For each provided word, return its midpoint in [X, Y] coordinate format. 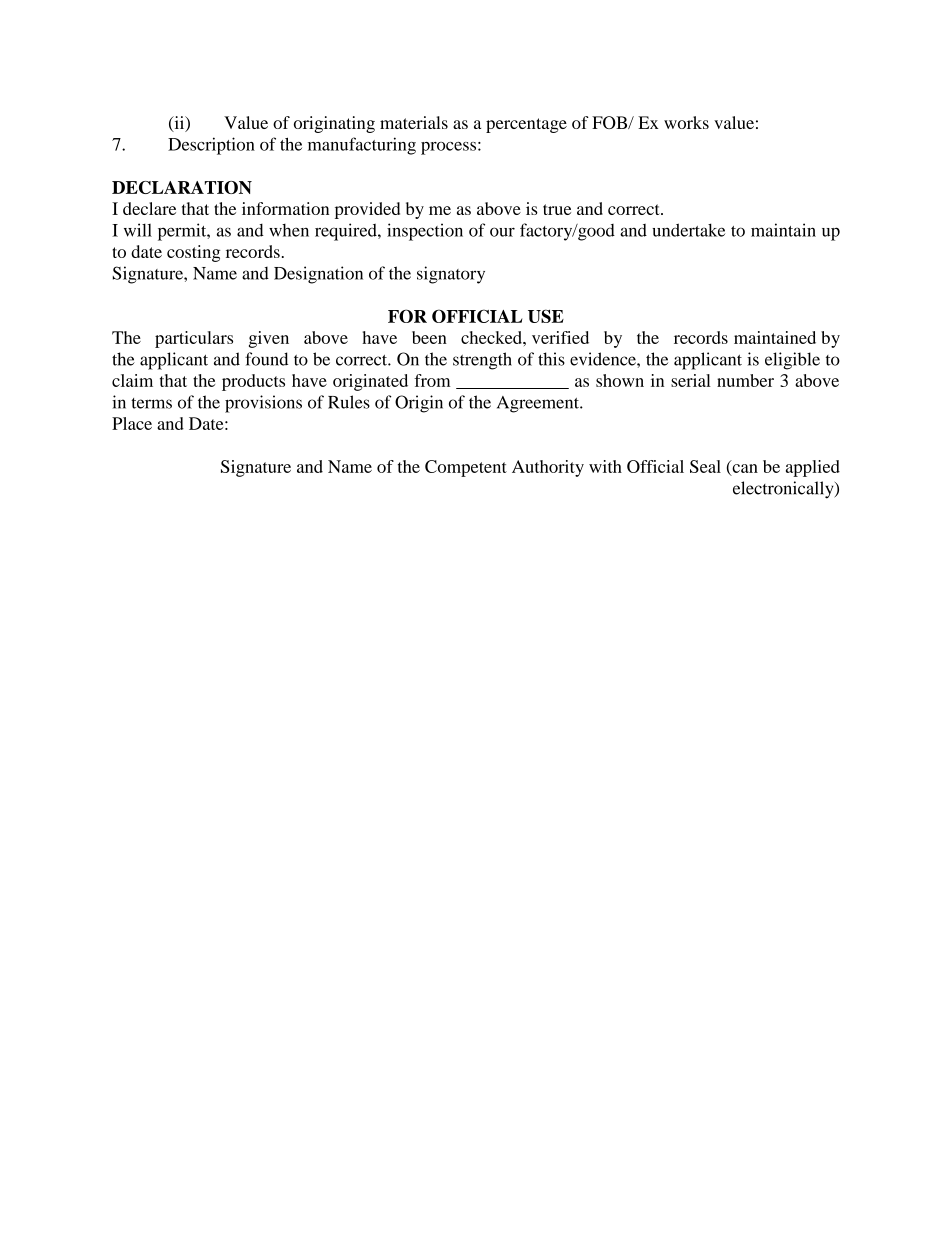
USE [546, 316]
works [686, 122]
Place [132, 423]
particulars [194, 339]
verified [560, 337]
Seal [705, 466]
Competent [466, 468]
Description [211, 146]
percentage [526, 125]
